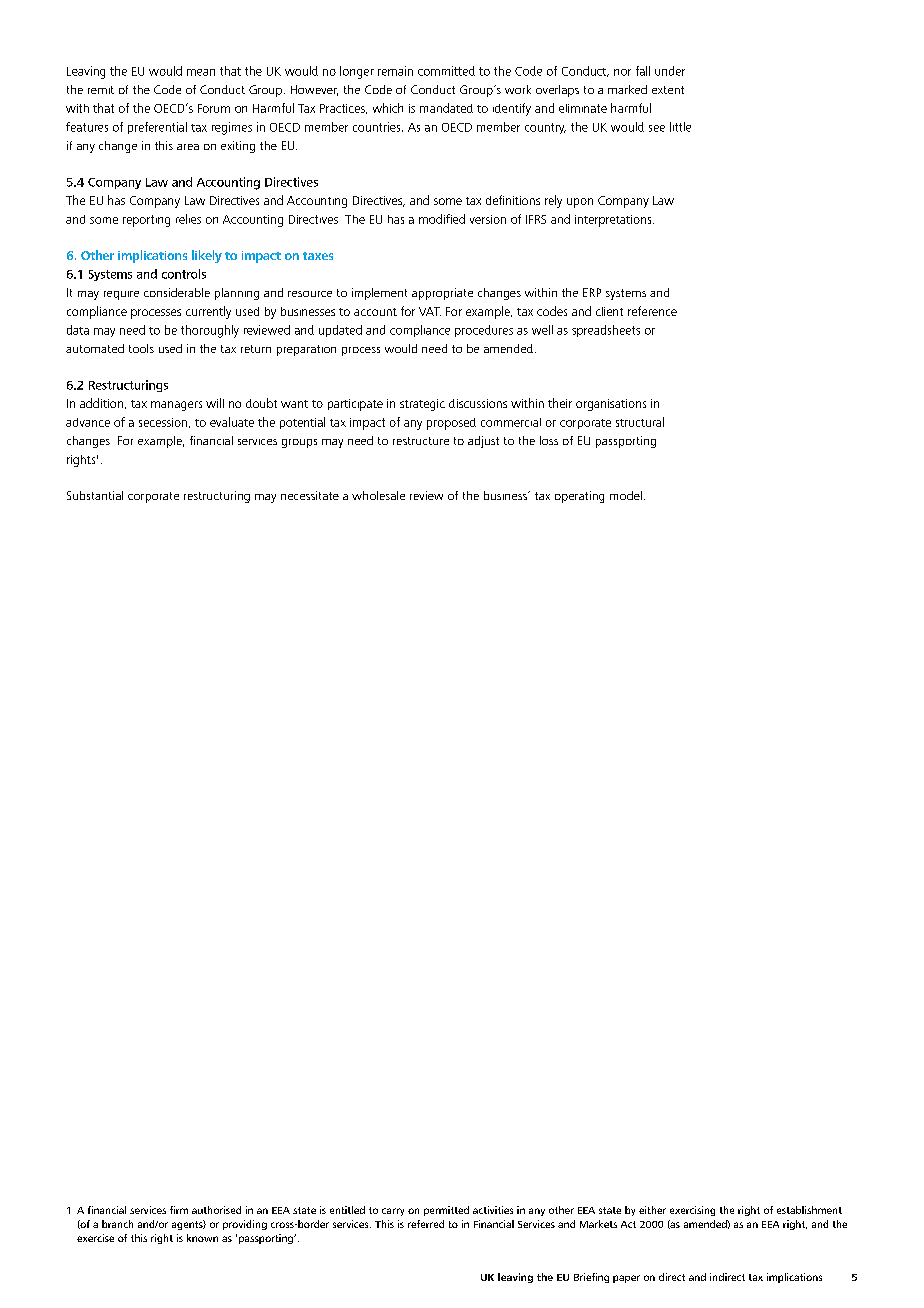 The image size is (924, 1308). I want to click on mandated, so click(446, 108).
